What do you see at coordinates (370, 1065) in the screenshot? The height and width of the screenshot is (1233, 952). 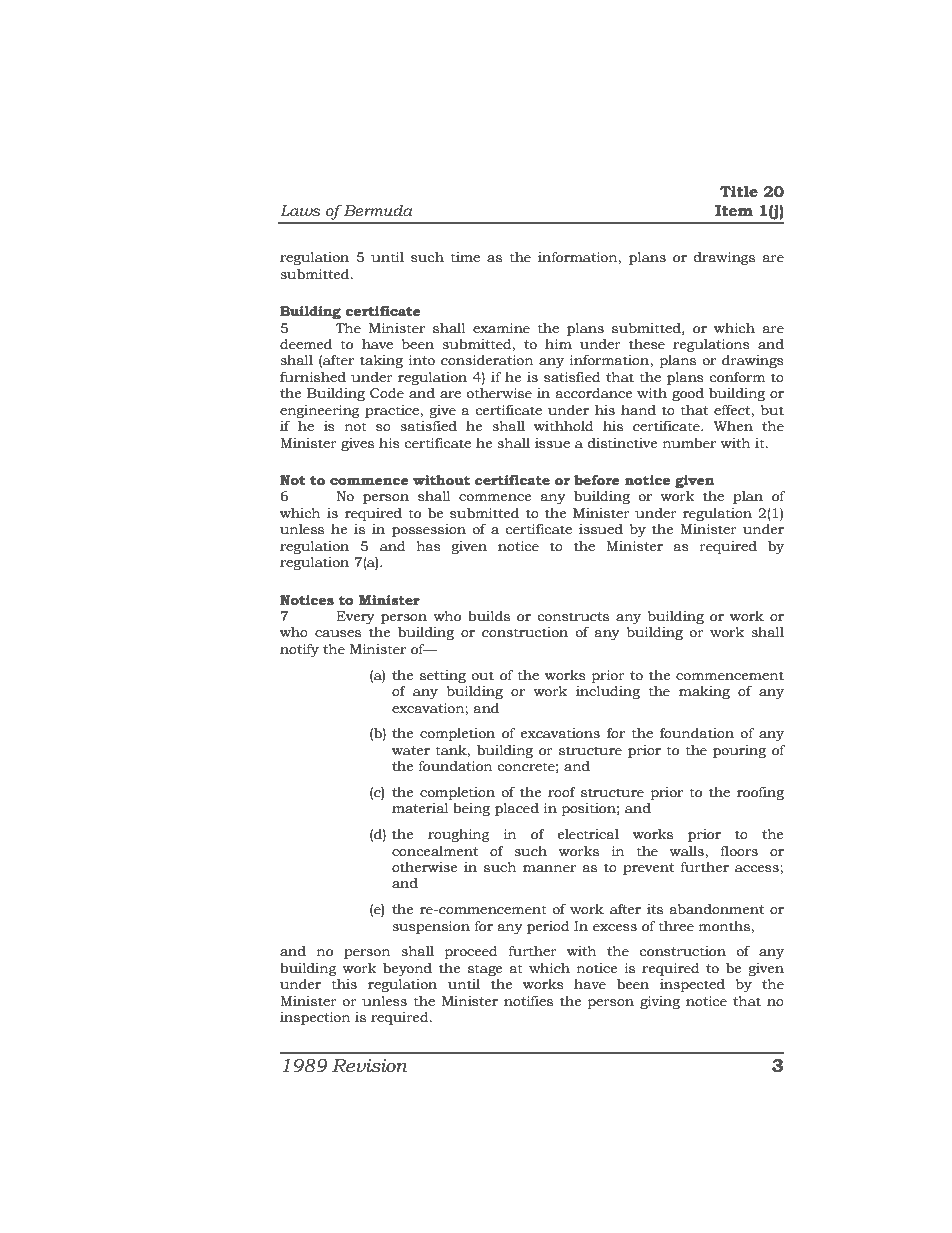 I see `Revision` at bounding box center [370, 1065].
